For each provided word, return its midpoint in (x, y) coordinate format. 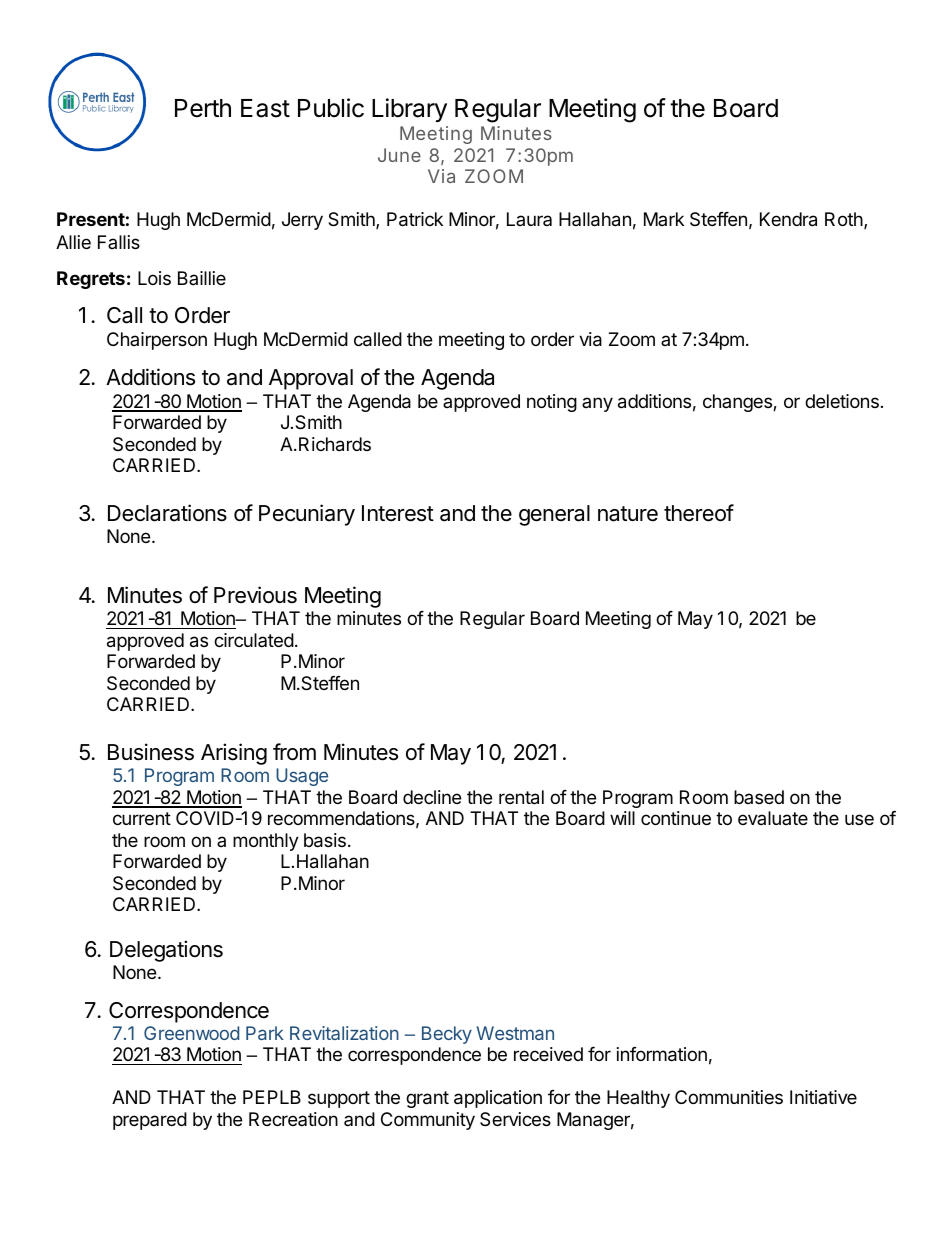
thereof (699, 513)
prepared (150, 1121)
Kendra (788, 219)
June (399, 155)
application (498, 1099)
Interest (398, 513)
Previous (255, 595)
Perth (203, 108)
